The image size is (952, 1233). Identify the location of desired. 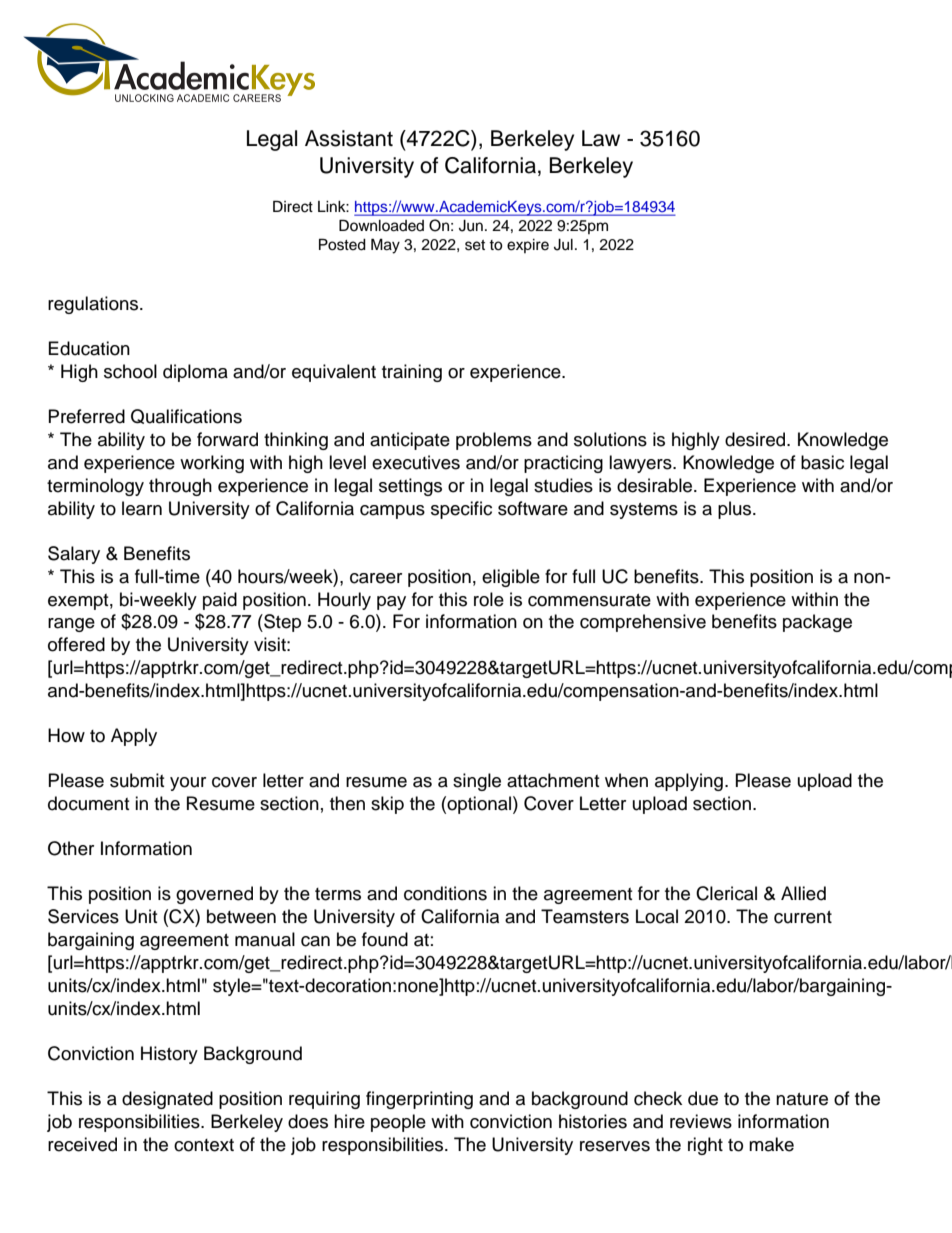
(756, 439).
